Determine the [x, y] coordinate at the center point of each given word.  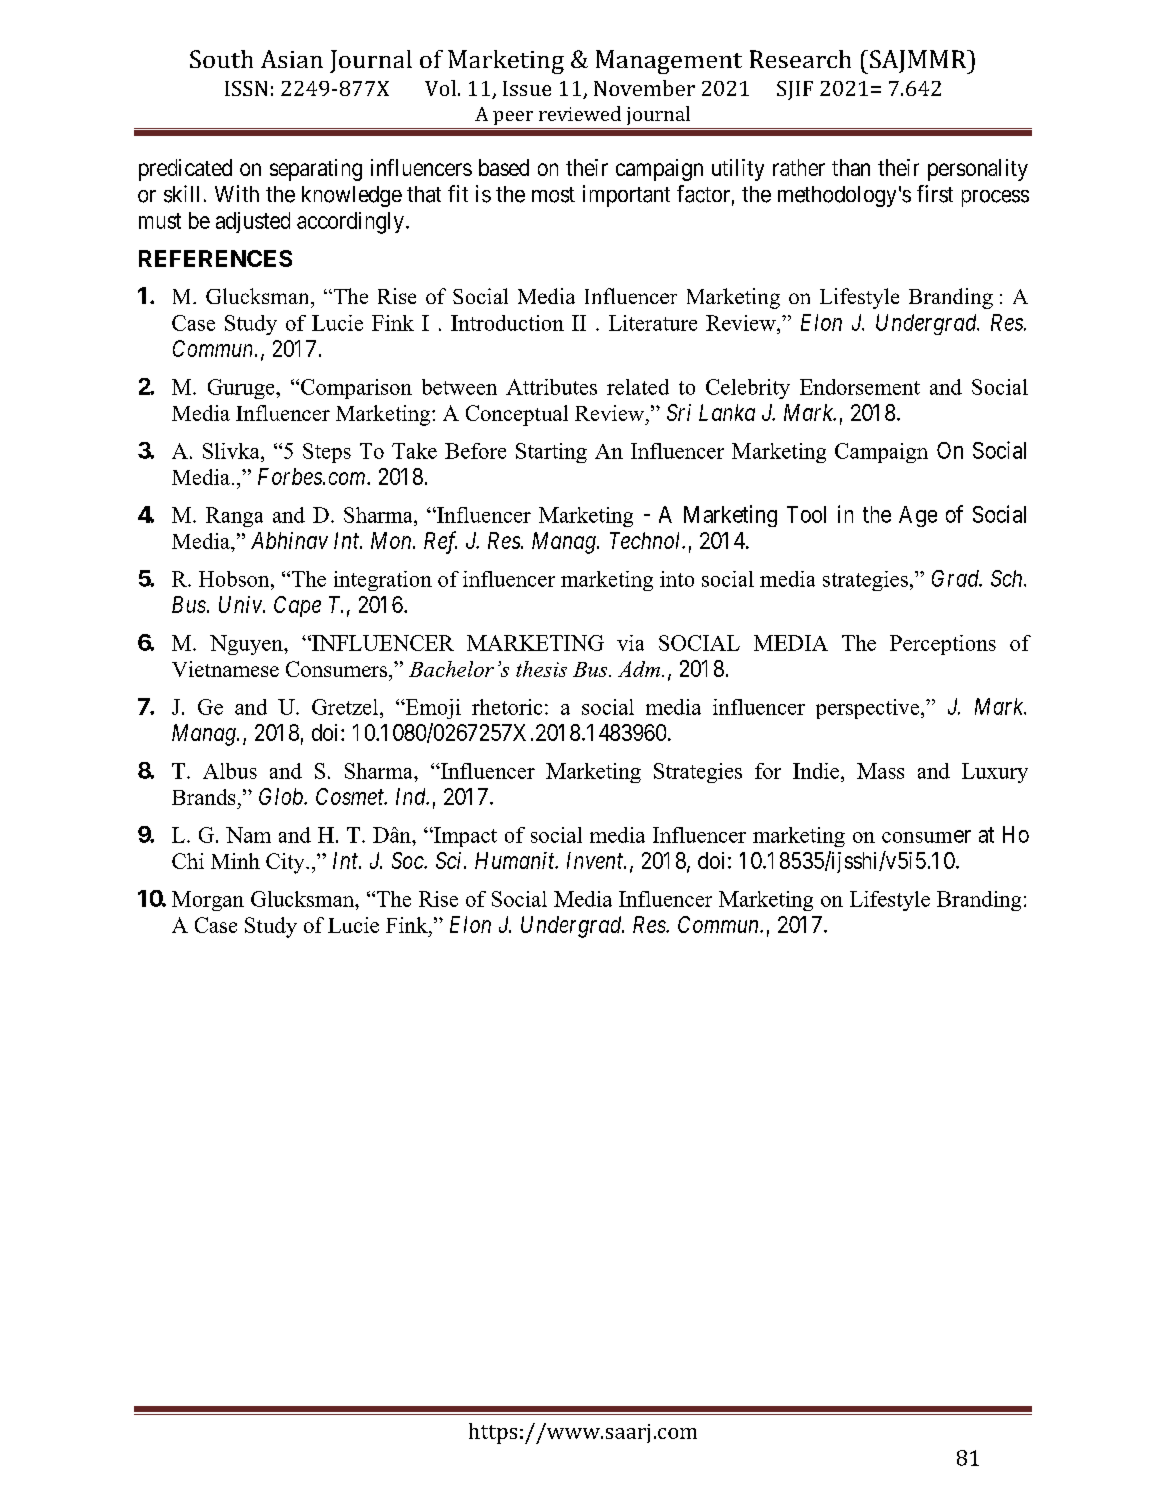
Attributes [551, 387]
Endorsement [860, 387]
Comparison [356, 389]
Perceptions [943, 645]
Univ [241, 604]
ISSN [246, 88]
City [286, 863]
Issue [527, 88]
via [630, 643]
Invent [596, 860]
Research [800, 59]
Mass [880, 771]
